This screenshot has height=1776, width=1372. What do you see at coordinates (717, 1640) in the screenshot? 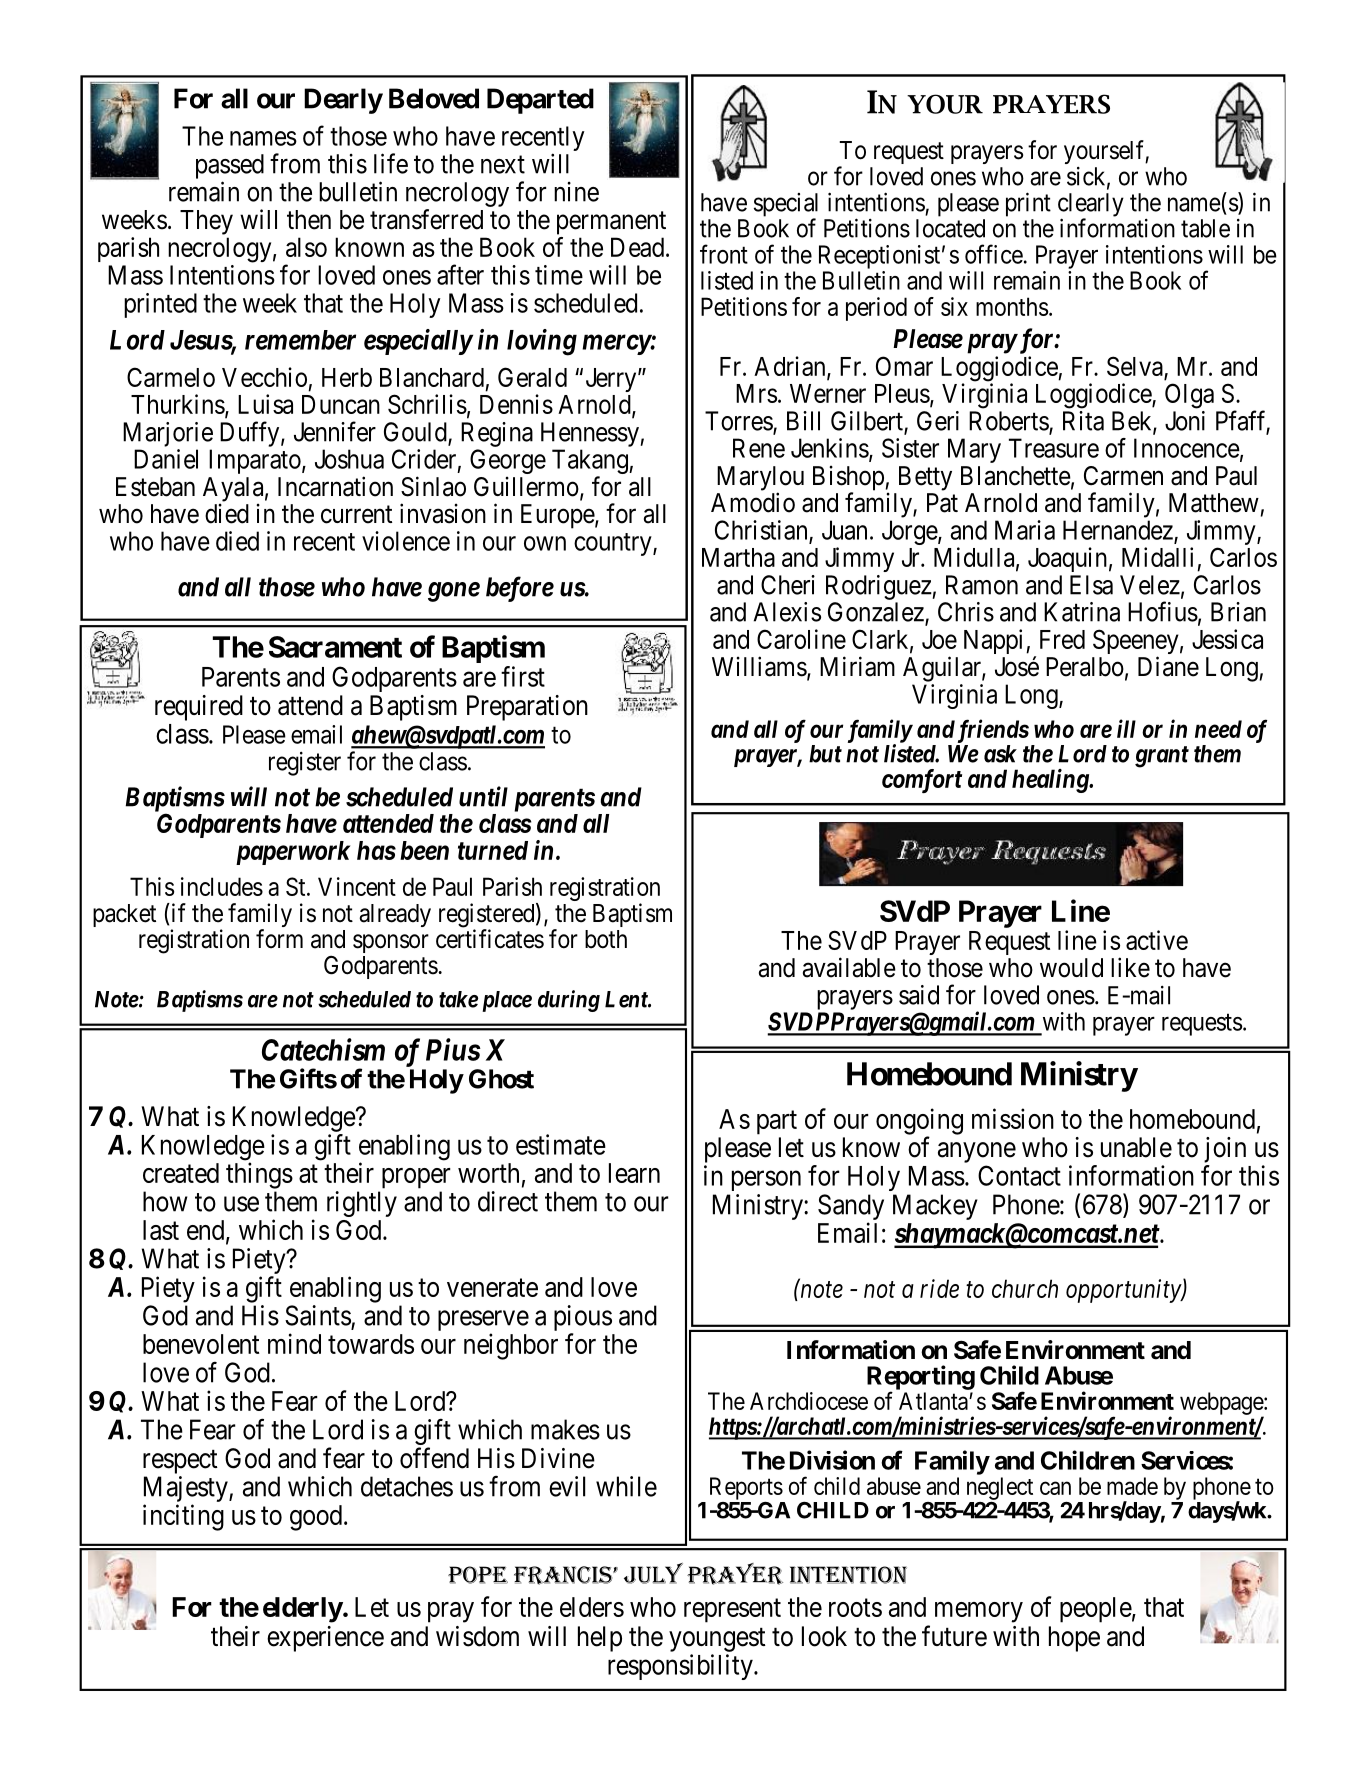
I see `youngest` at bounding box center [717, 1640].
